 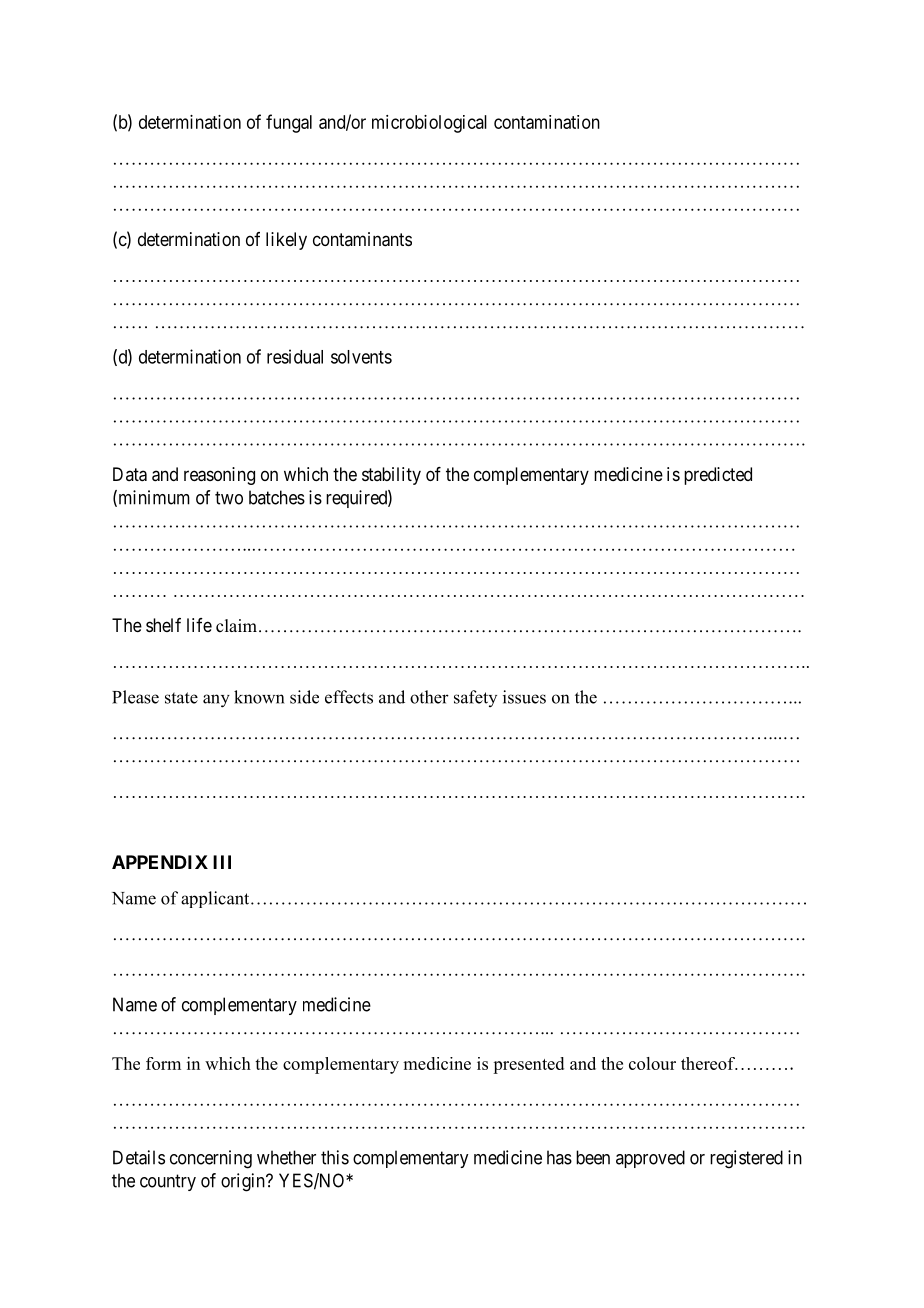 What do you see at coordinates (547, 122) in the page?
I see `contamination` at bounding box center [547, 122].
